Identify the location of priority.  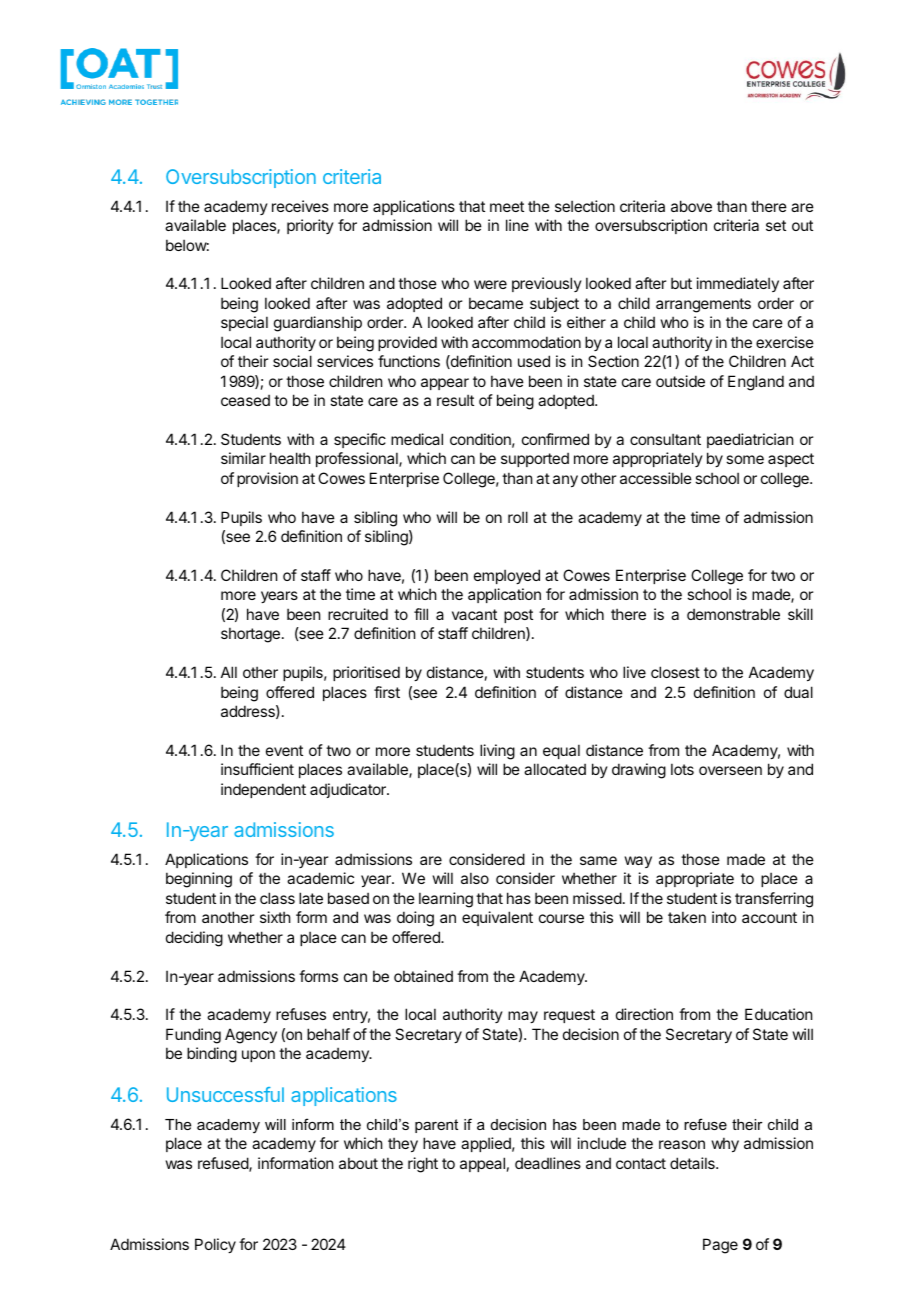
(310, 226).
